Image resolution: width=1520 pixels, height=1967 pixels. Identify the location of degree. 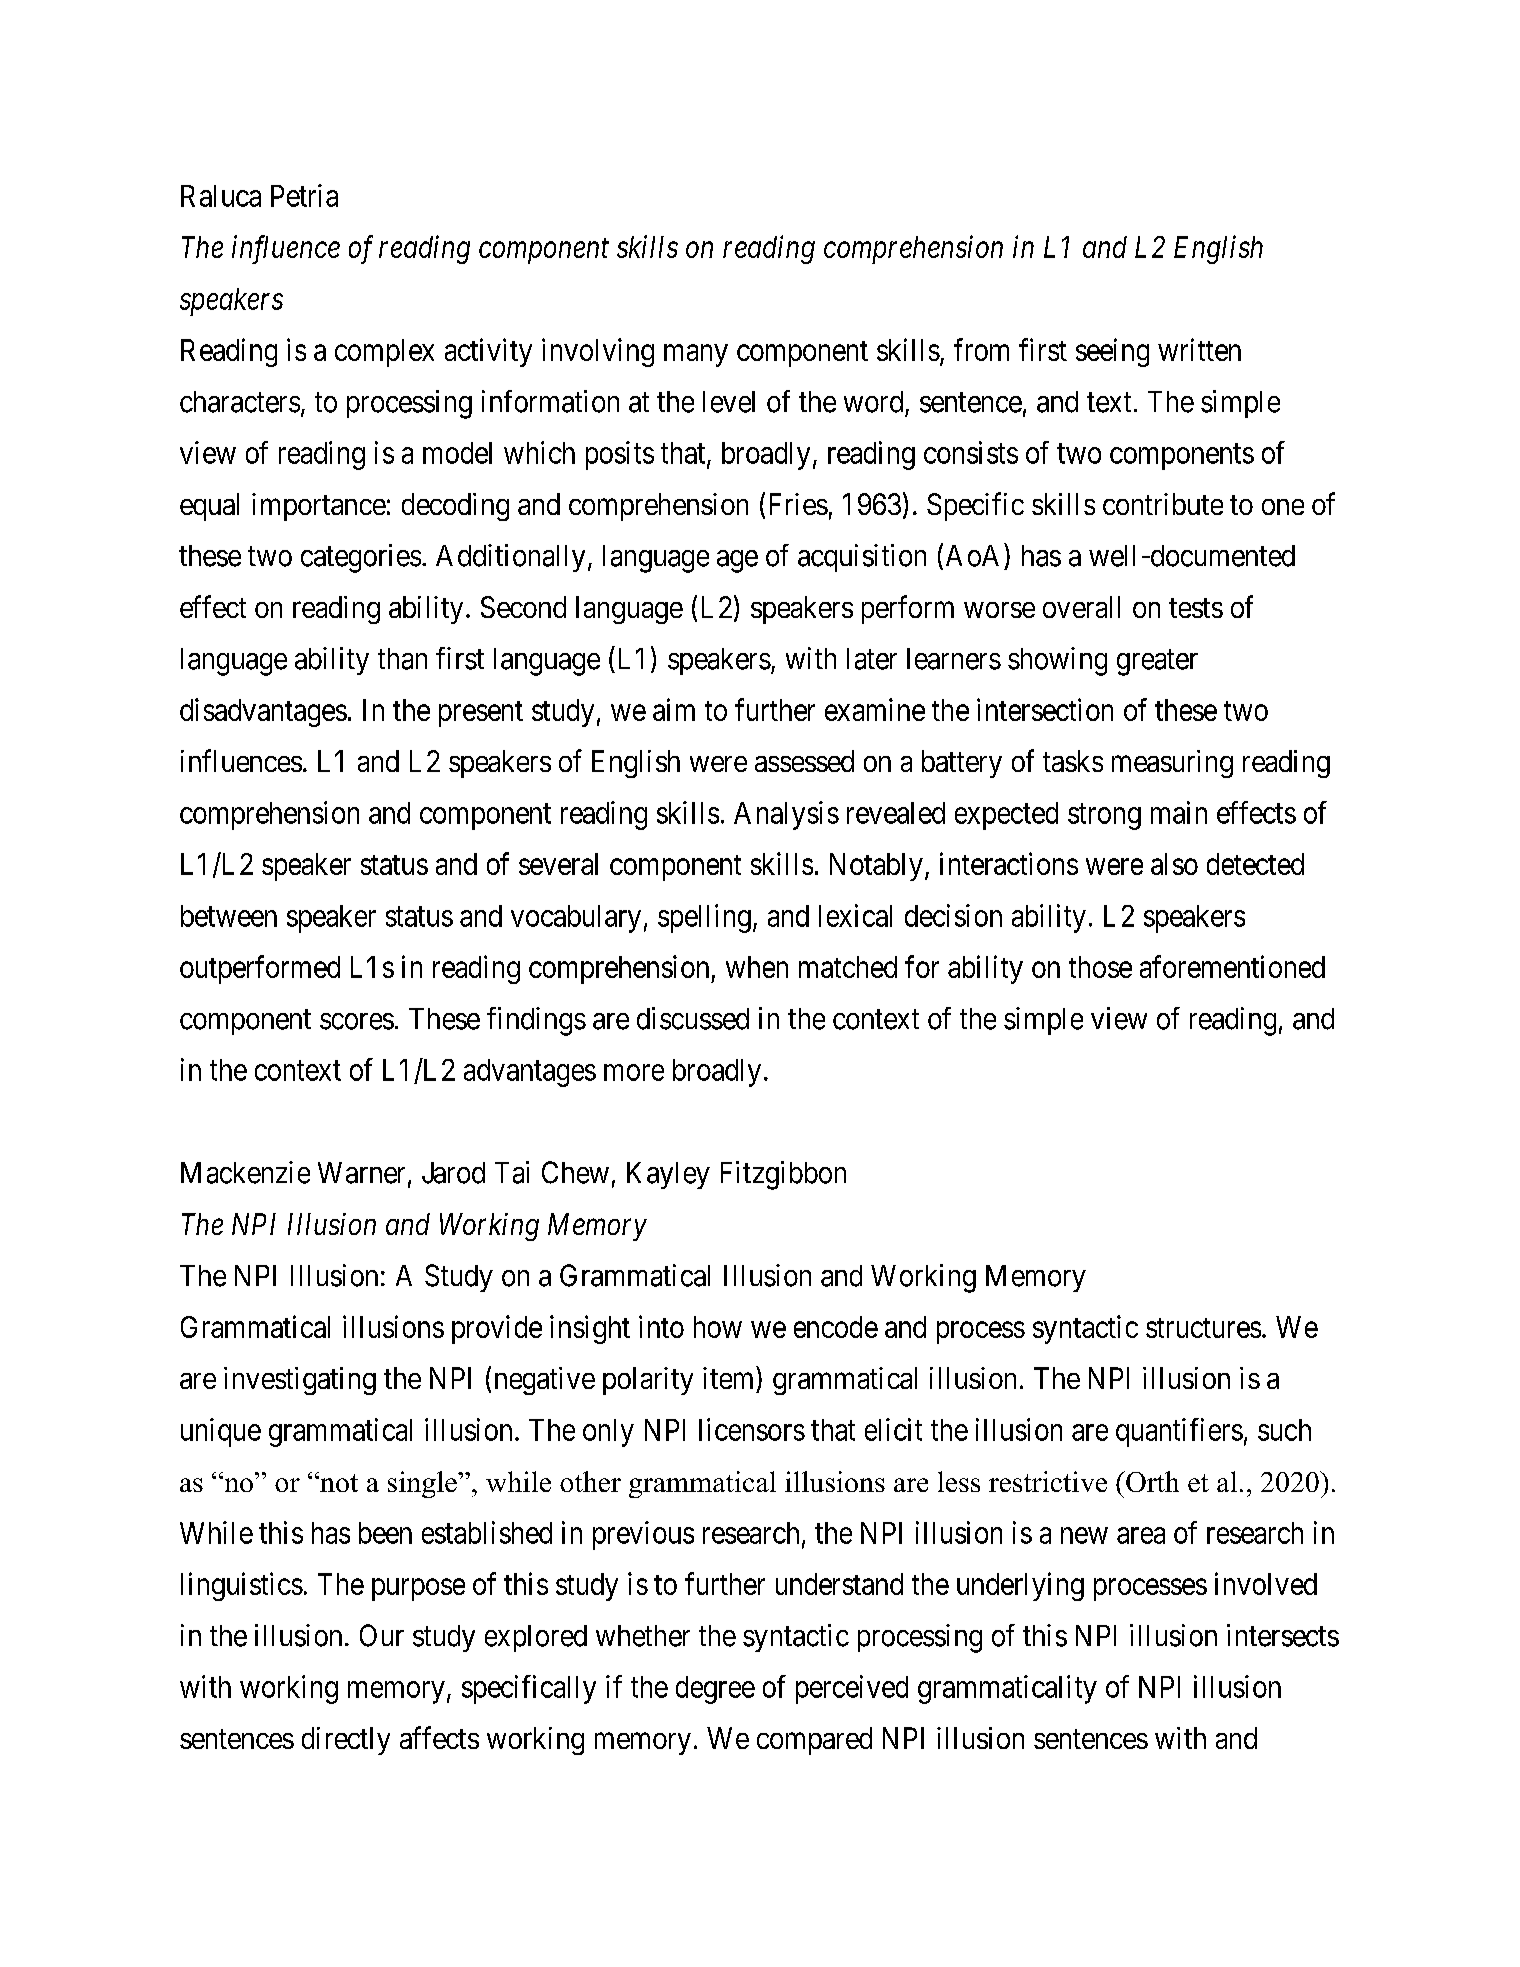
(715, 1690).
